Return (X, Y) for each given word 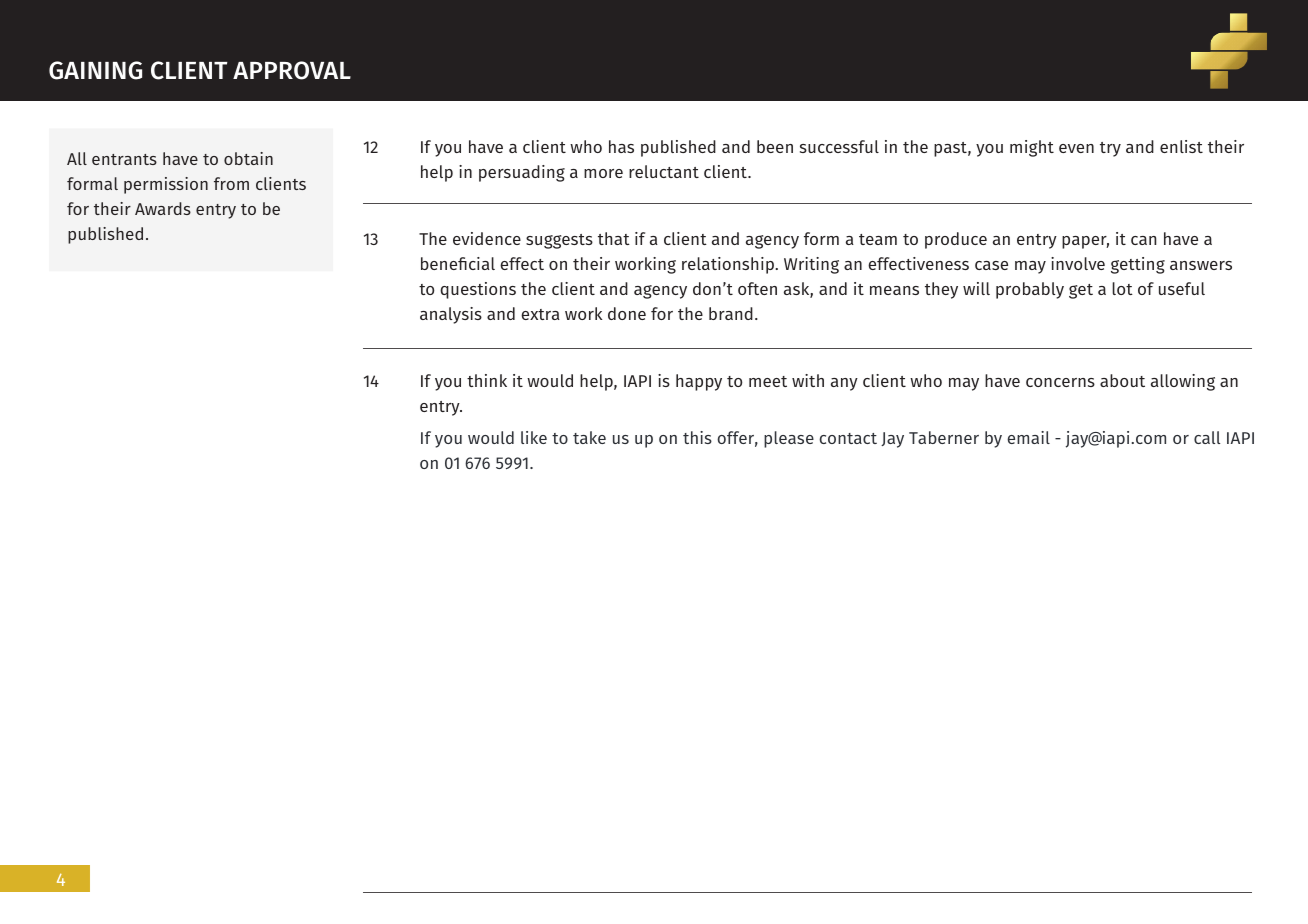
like (534, 437)
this (697, 437)
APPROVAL (292, 70)
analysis (451, 315)
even (1076, 148)
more (603, 173)
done (627, 313)
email (1028, 437)
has (621, 146)
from (231, 183)
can (1143, 240)
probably (1030, 290)
